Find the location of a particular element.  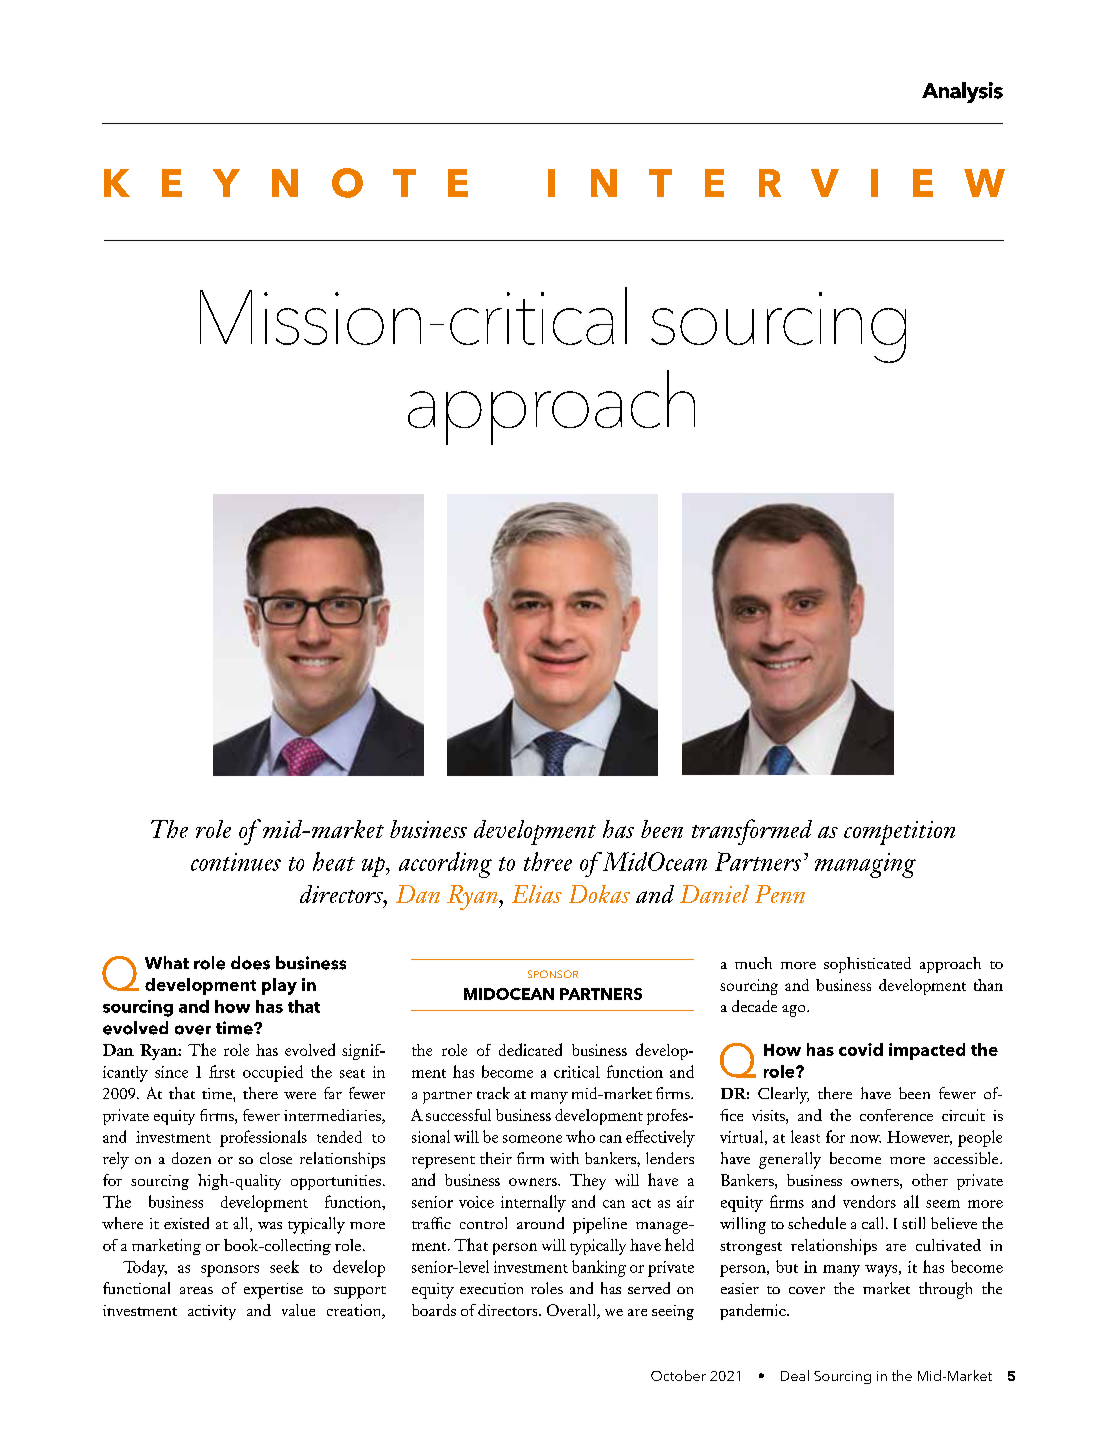

Analysis is located at coordinates (962, 92).
